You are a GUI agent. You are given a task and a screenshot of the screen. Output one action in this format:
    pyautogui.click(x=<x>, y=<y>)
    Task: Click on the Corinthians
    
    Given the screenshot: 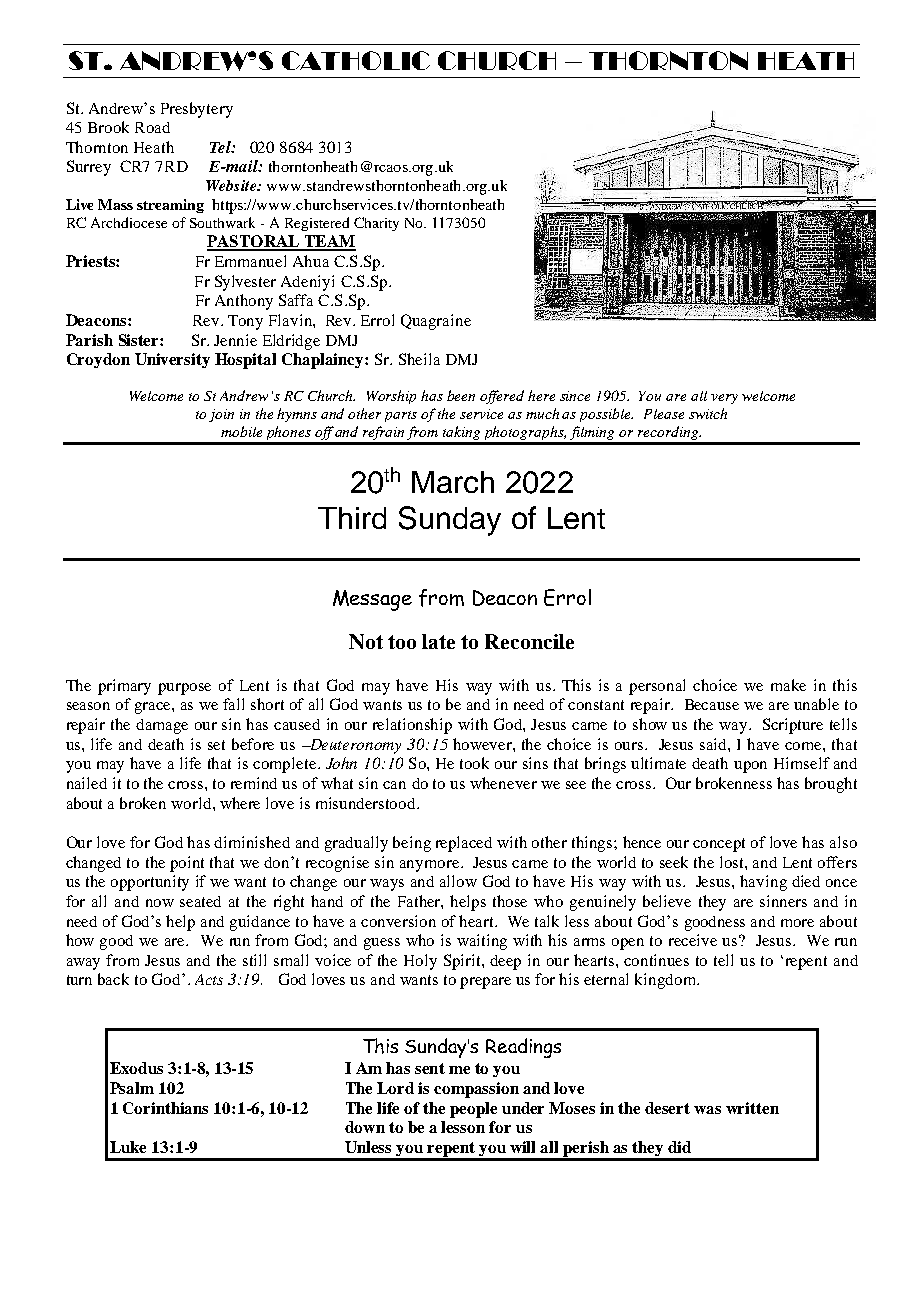 What is the action you would take?
    pyautogui.click(x=165, y=1108)
